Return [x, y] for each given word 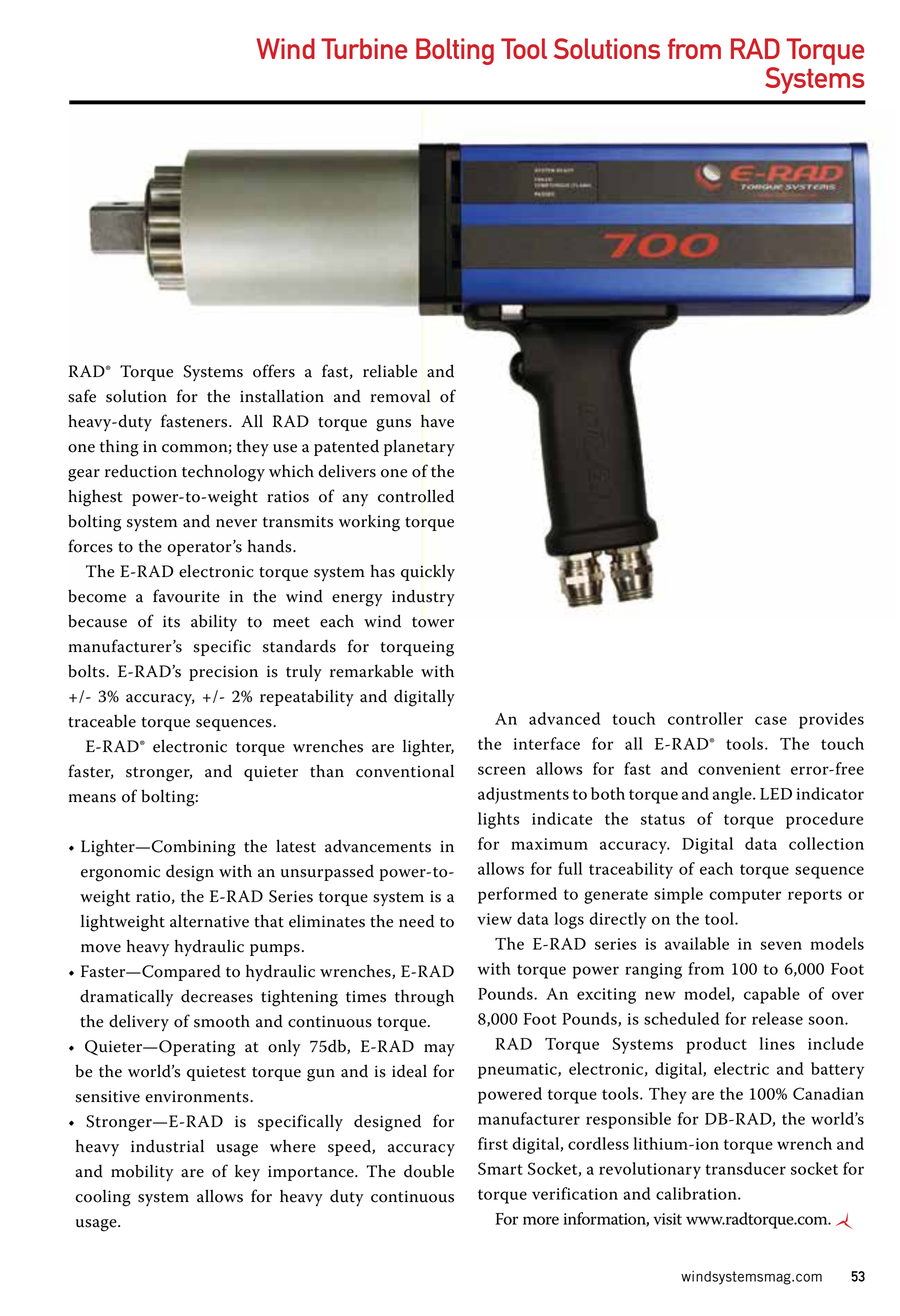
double [429, 1171]
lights [499, 820]
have [437, 421]
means [92, 798]
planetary [419, 447]
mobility [142, 1173]
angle [733, 795]
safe [82, 396]
